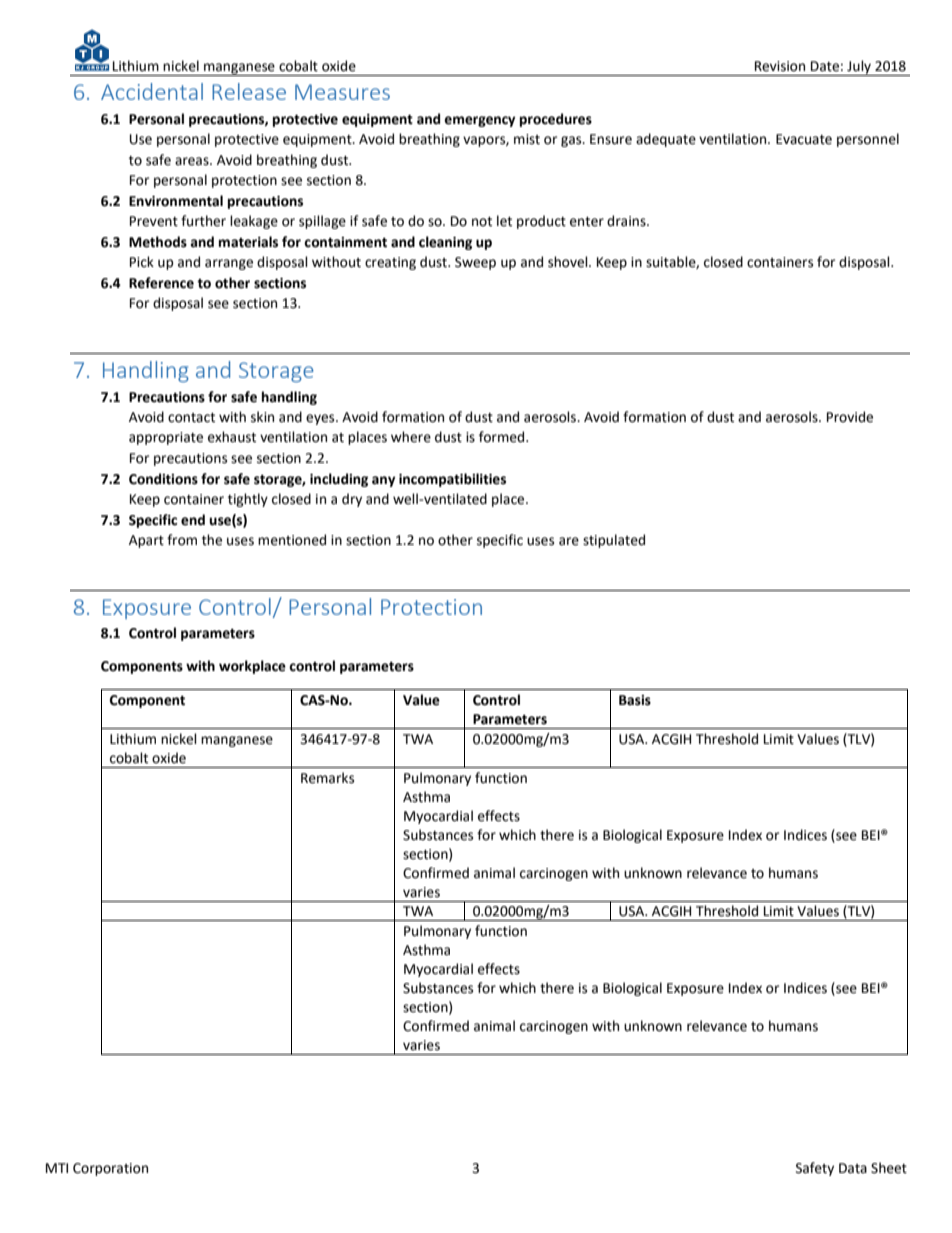 The width and height of the image is (952, 1233). Describe the element at coordinates (853, 1168) in the image. I see `Data` at that location.
